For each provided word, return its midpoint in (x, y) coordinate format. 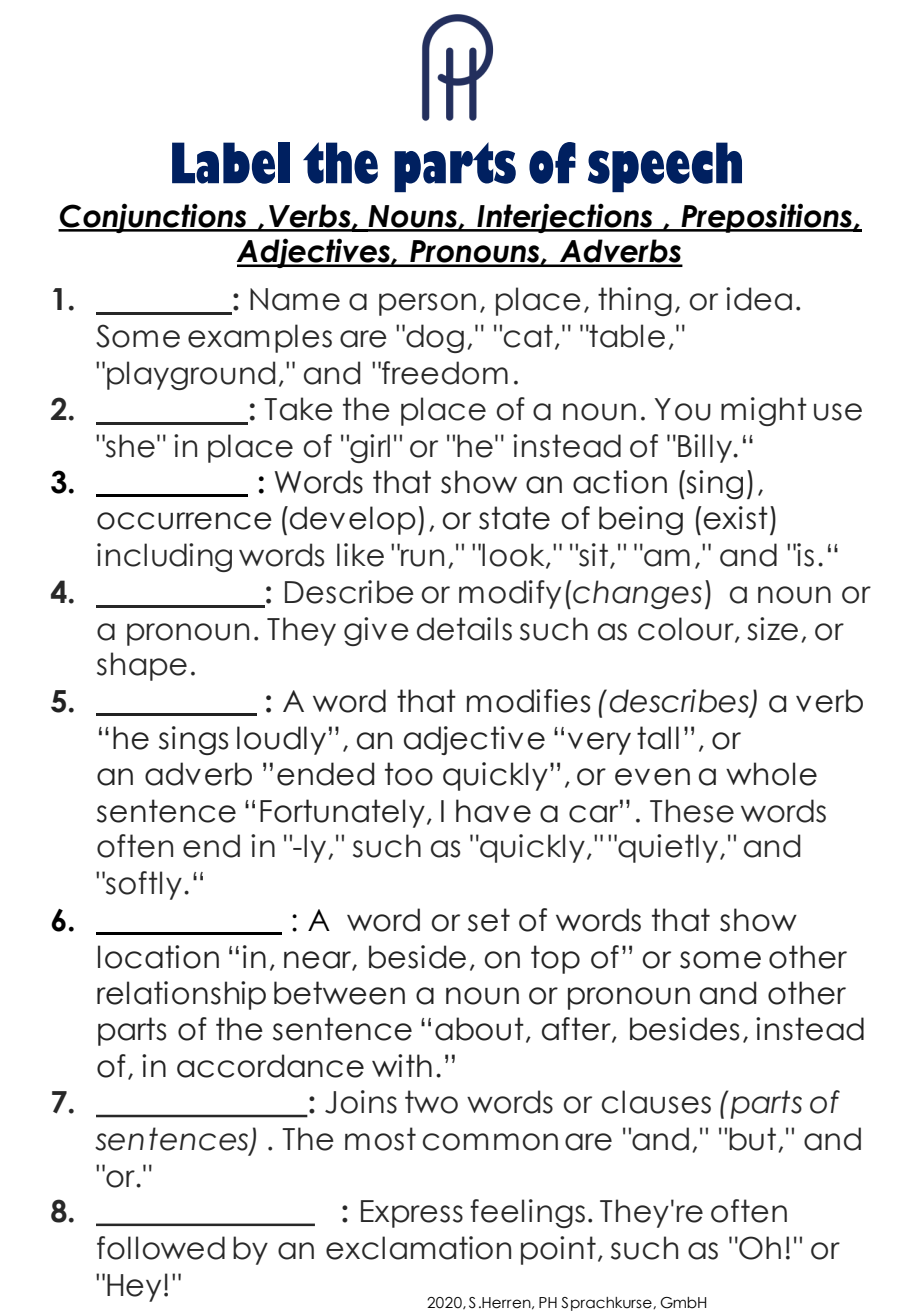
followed (161, 1248)
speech (665, 167)
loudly (281, 740)
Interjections (565, 218)
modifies (528, 701)
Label (231, 163)
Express (412, 1214)
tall (658, 738)
